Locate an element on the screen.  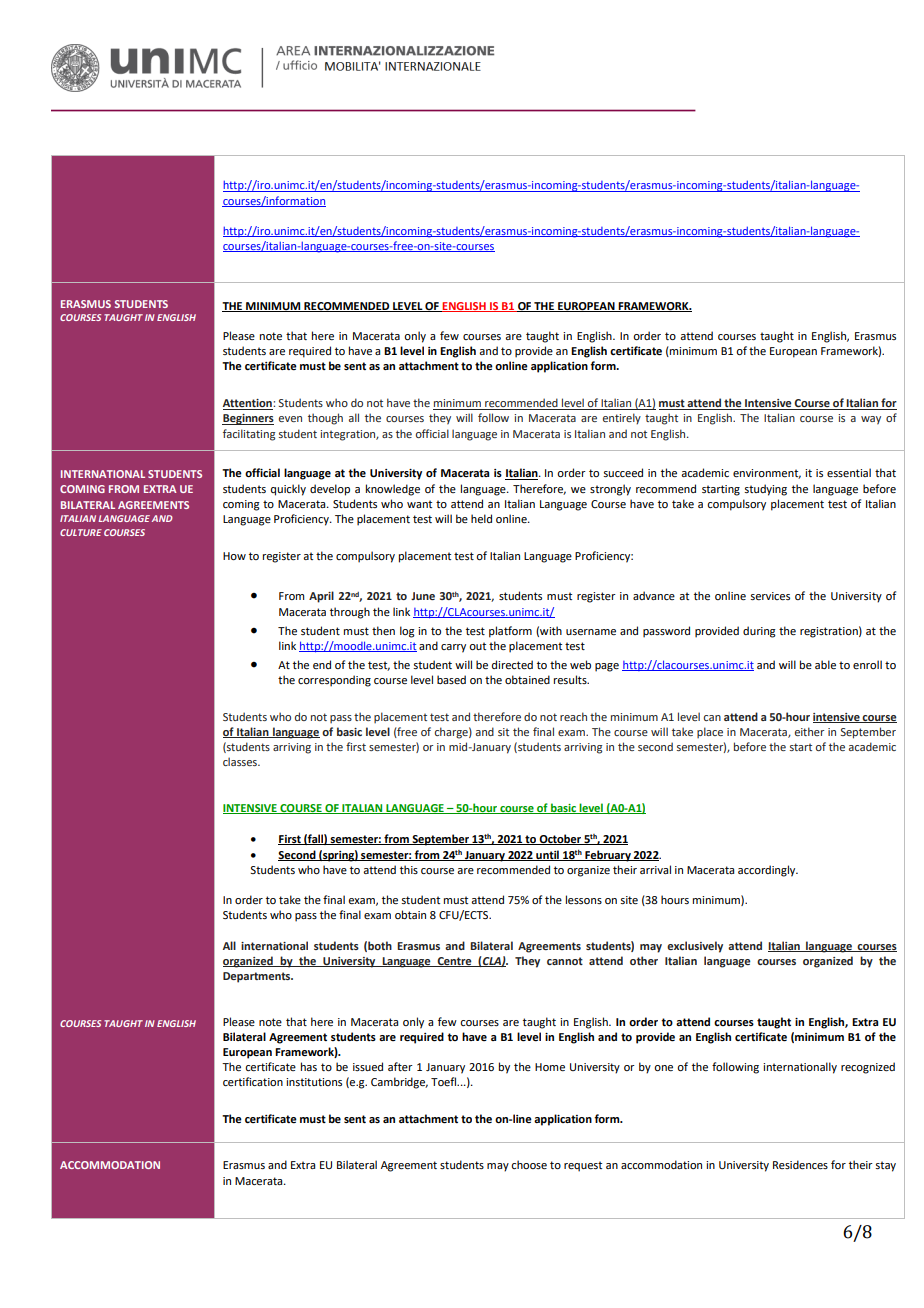
way is located at coordinates (871, 420).
